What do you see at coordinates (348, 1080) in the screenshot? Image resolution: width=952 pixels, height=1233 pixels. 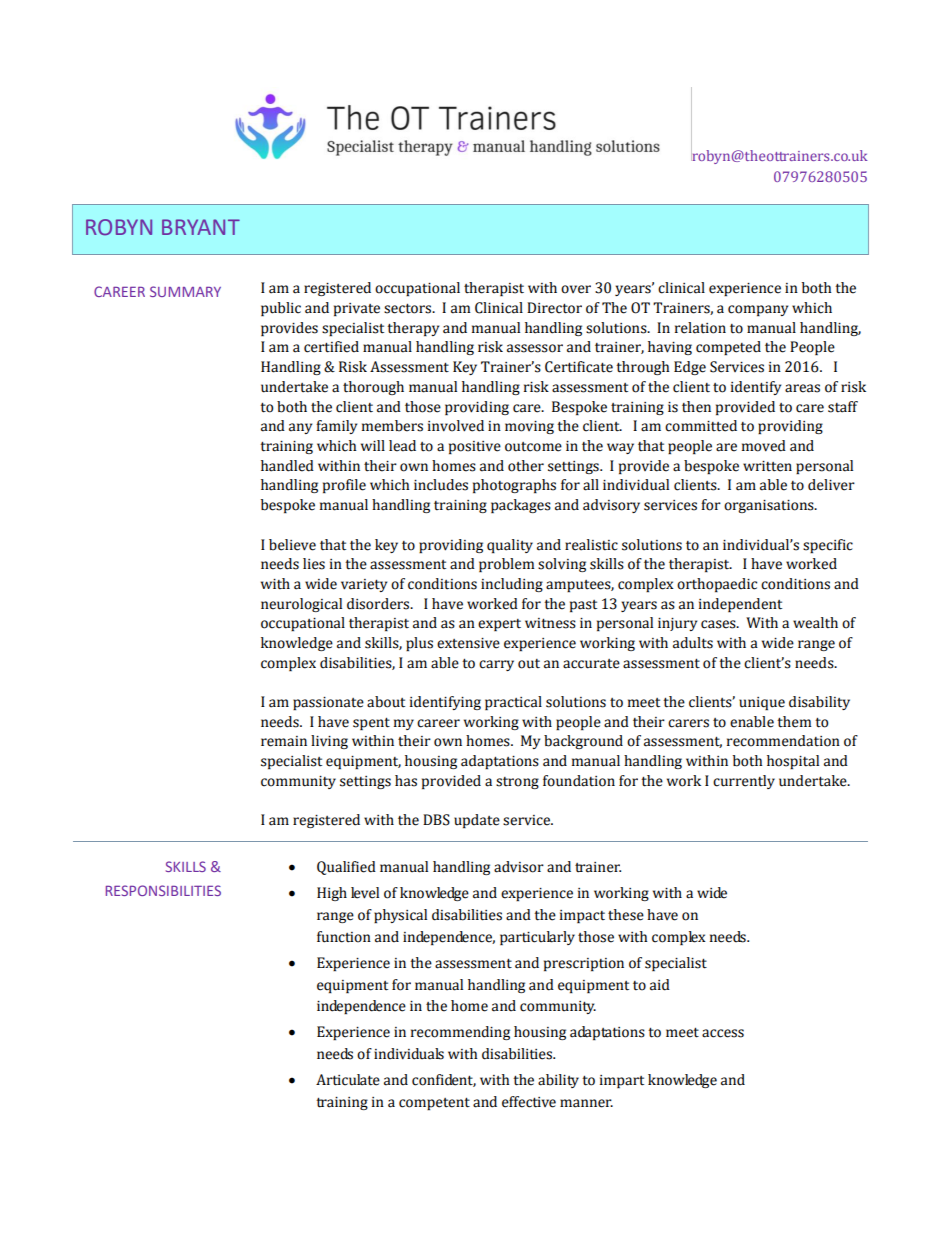 I see `Articulate` at bounding box center [348, 1080].
